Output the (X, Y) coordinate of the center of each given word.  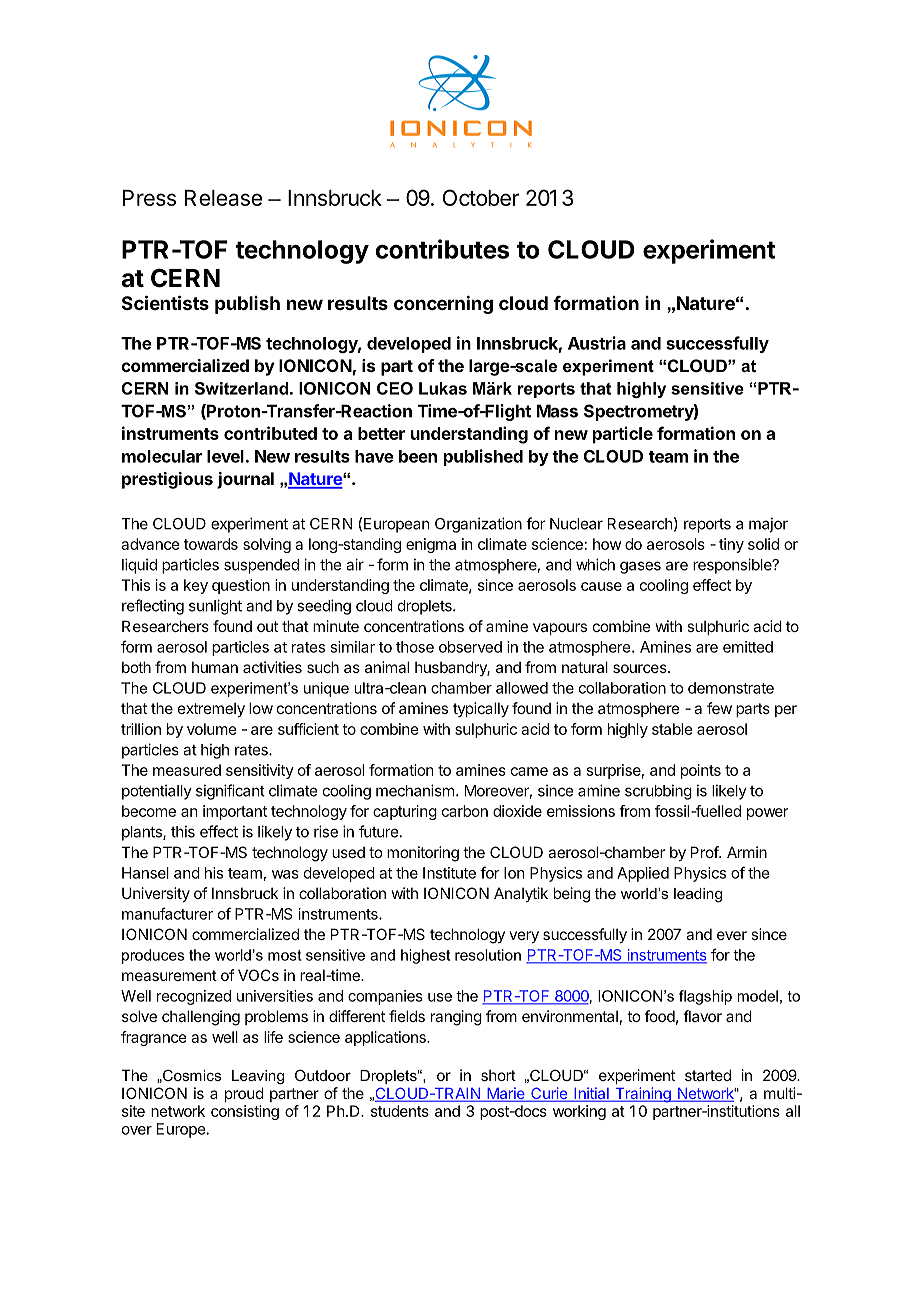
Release (223, 198)
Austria (597, 343)
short (498, 1075)
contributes (442, 249)
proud (244, 1094)
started (708, 1075)
